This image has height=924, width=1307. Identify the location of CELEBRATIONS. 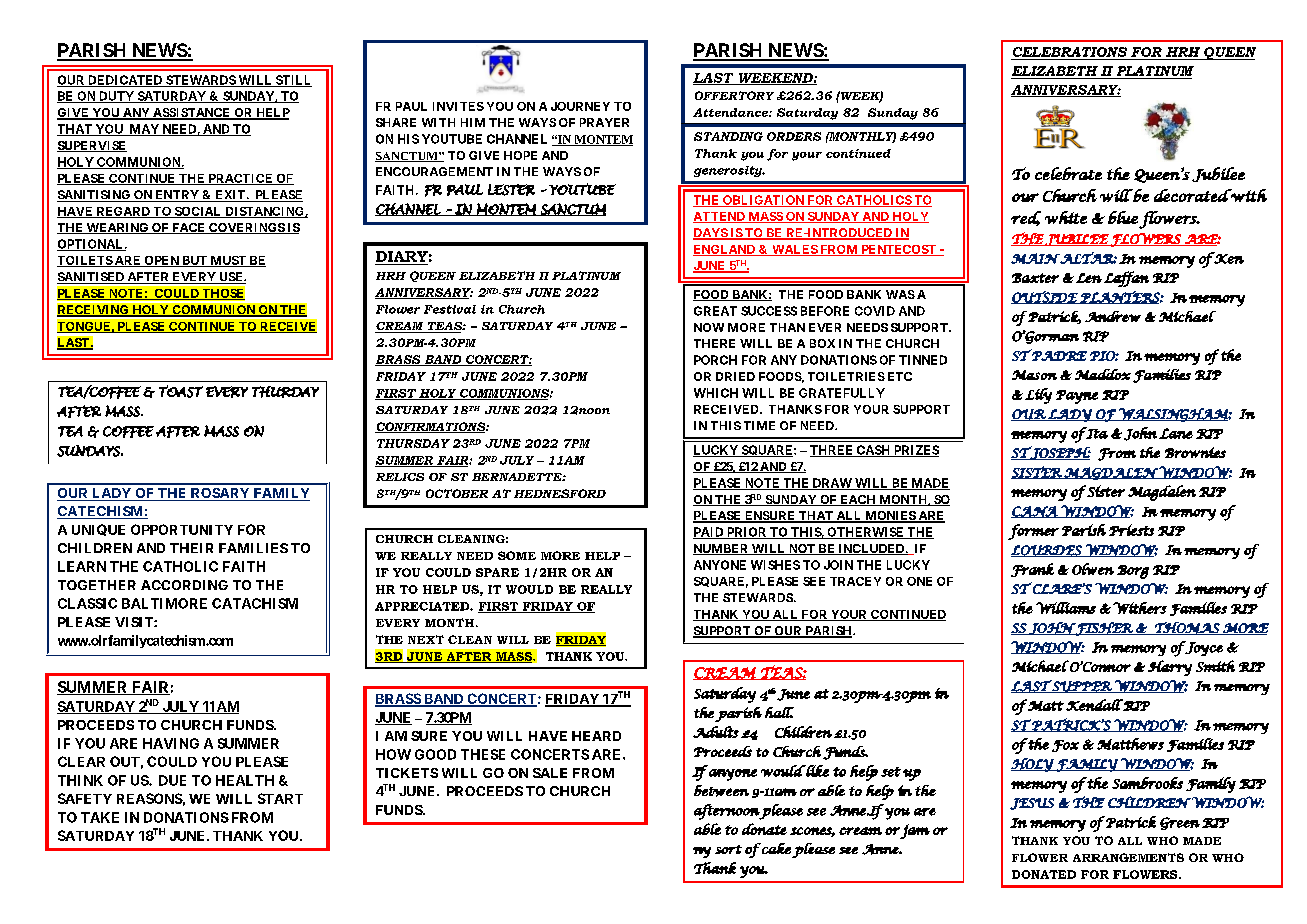
(1070, 52).
